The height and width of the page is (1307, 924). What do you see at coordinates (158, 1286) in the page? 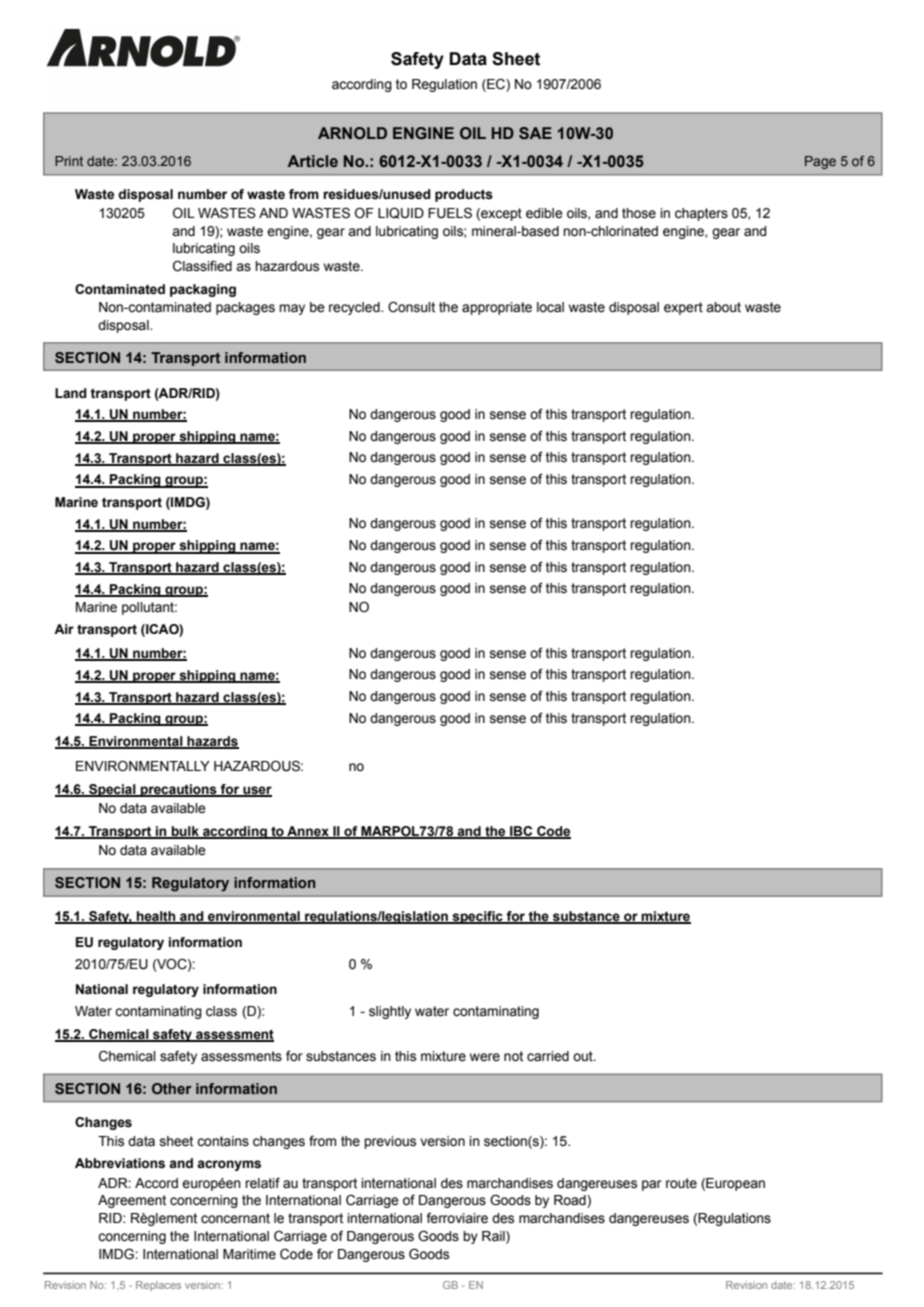
I see `Replaces` at bounding box center [158, 1286].
